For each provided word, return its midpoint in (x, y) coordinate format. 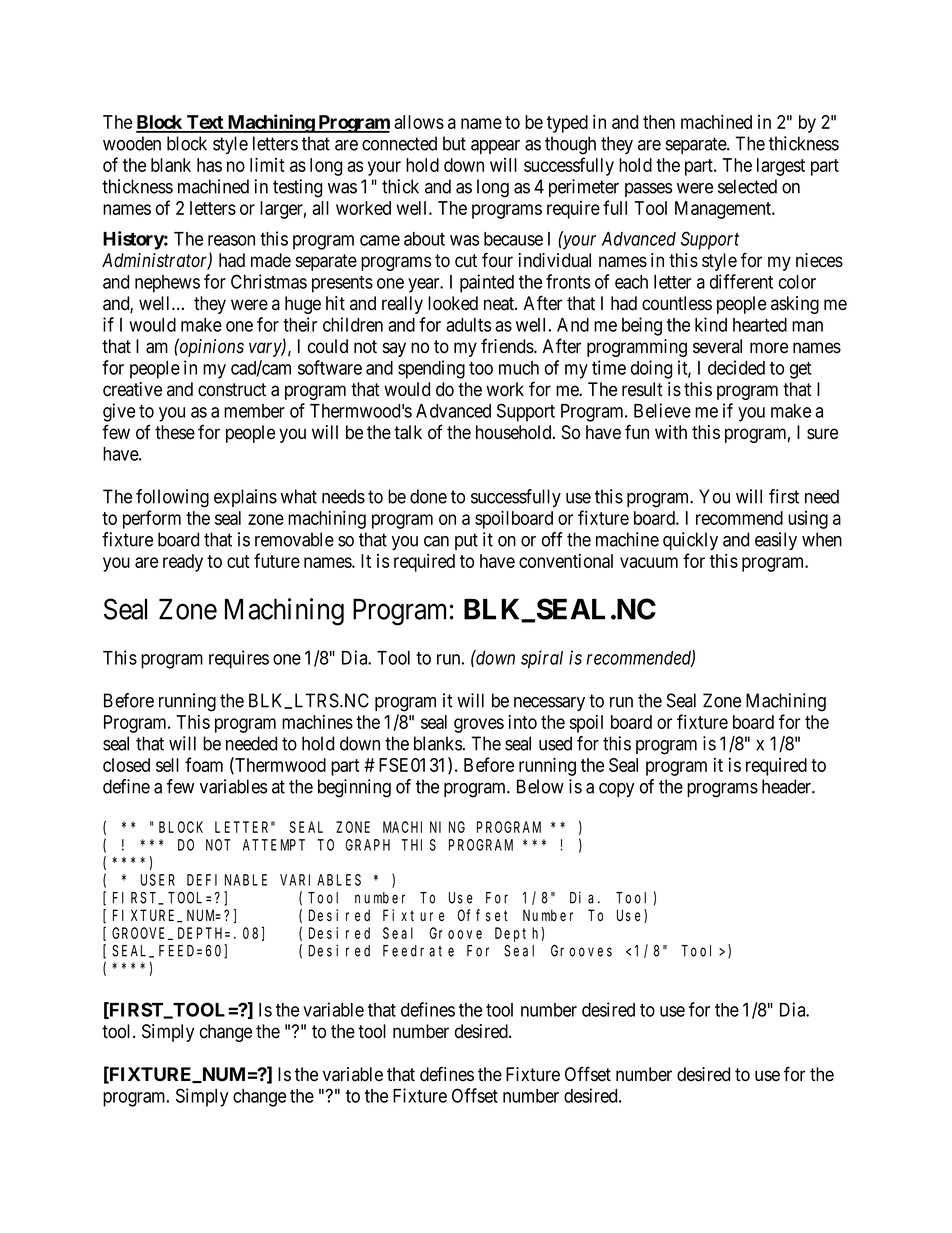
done (428, 496)
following (172, 498)
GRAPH (368, 845)
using (808, 520)
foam (204, 764)
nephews (167, 284)
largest (781, 167)
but (454, 143)
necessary (549, 704)
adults (468, 325)
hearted (760, 325)
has (209, 165)
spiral (542, 659)
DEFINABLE (227, 880)
